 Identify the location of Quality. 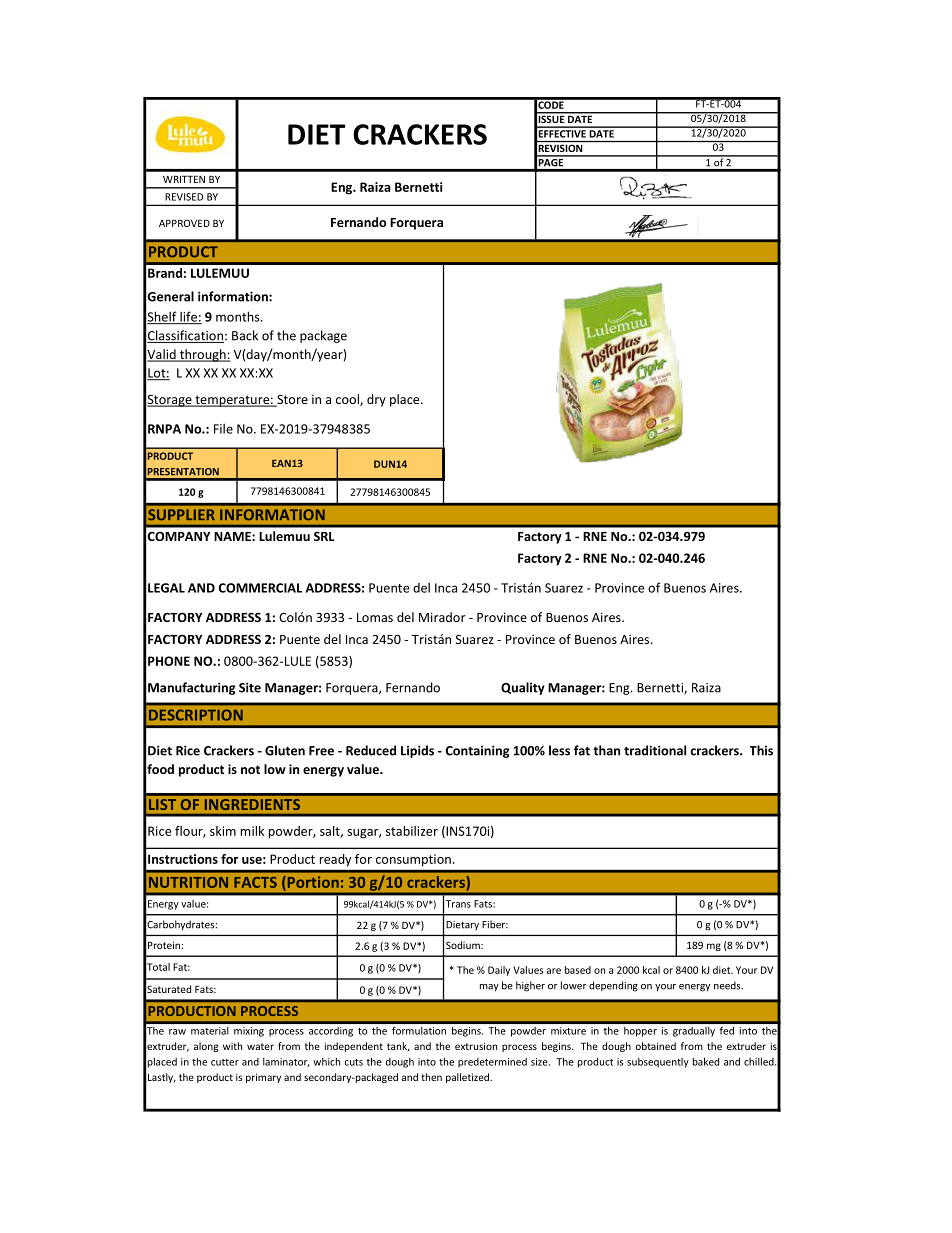
(523, 688).
